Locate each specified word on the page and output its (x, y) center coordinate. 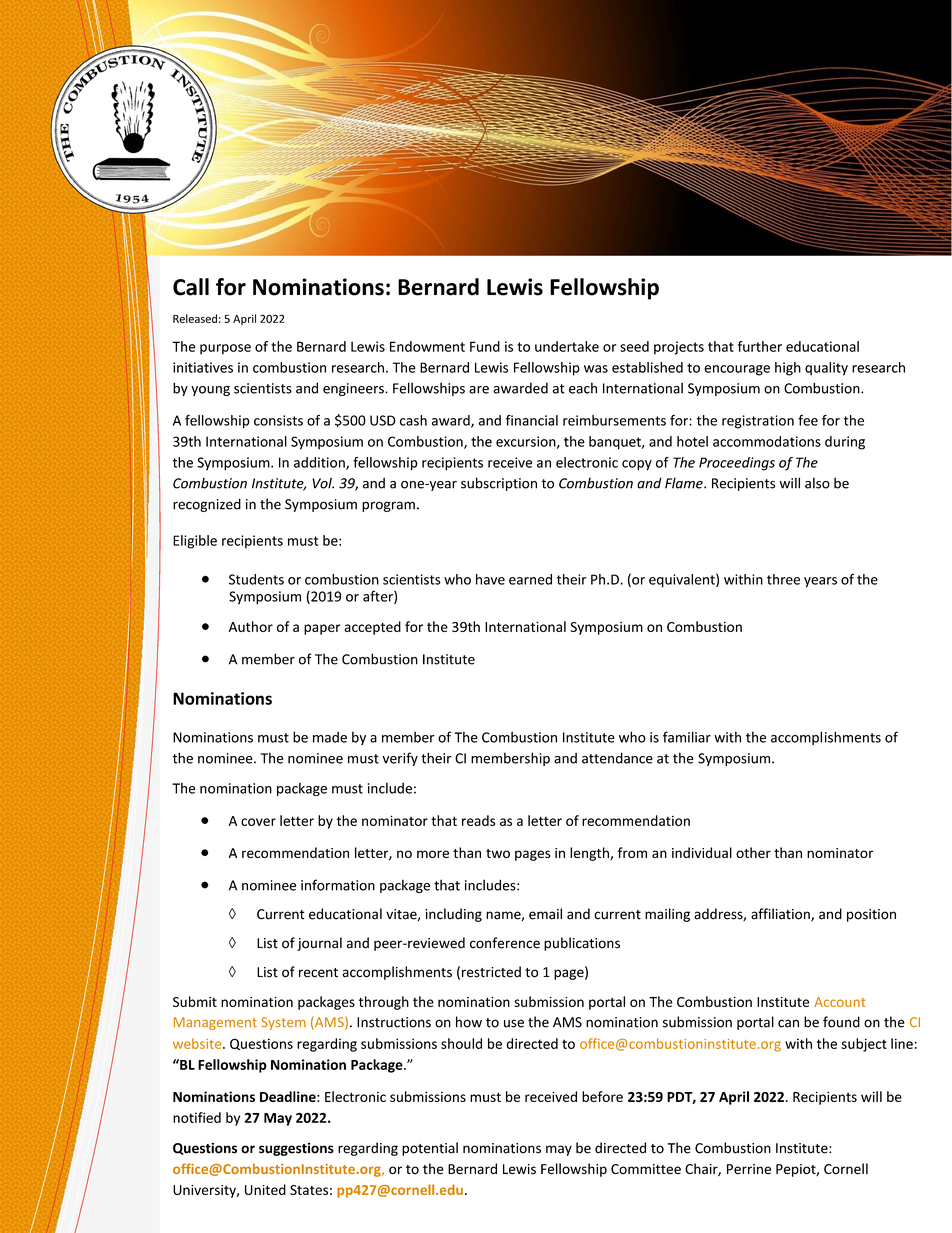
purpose (225, 349)
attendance (617, 758)
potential (430, 1149)
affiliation (781, 915)
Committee (646, 1169)
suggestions (296, 1149)
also (817, 483)
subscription (499, 484)
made (330, 737)
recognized (207, 505)
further (760, 346)
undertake (567, 346)
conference (505, 943)
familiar (687, 737)
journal (319, 944)
